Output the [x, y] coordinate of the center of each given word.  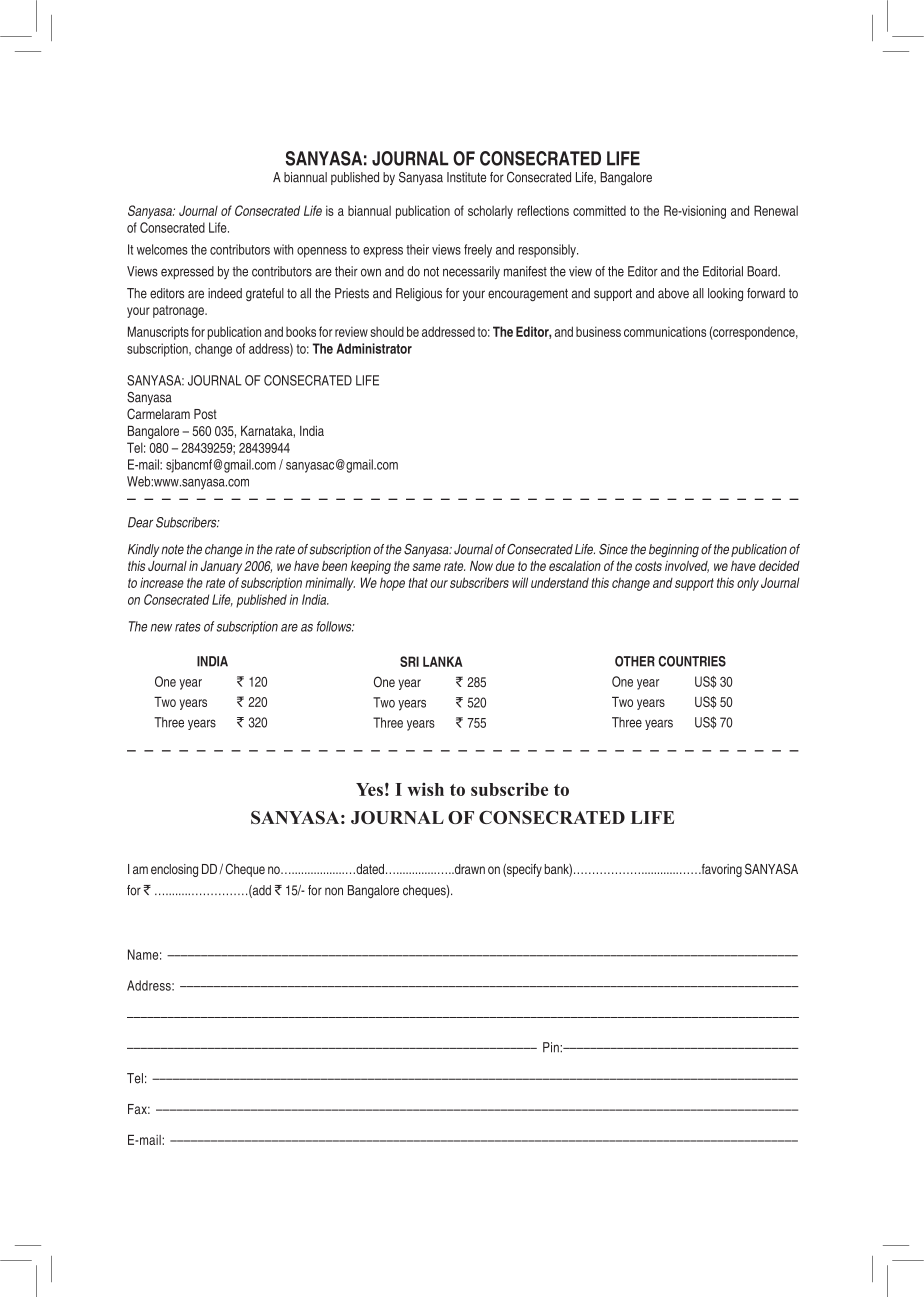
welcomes [162, 249]
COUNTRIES [692, 661]
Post [205, 414]
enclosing [174, 870]
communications [665, 331]
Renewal [776, 210]
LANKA [443, 661]
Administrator [374, 348]
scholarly [490, 212]
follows [335, 626]
